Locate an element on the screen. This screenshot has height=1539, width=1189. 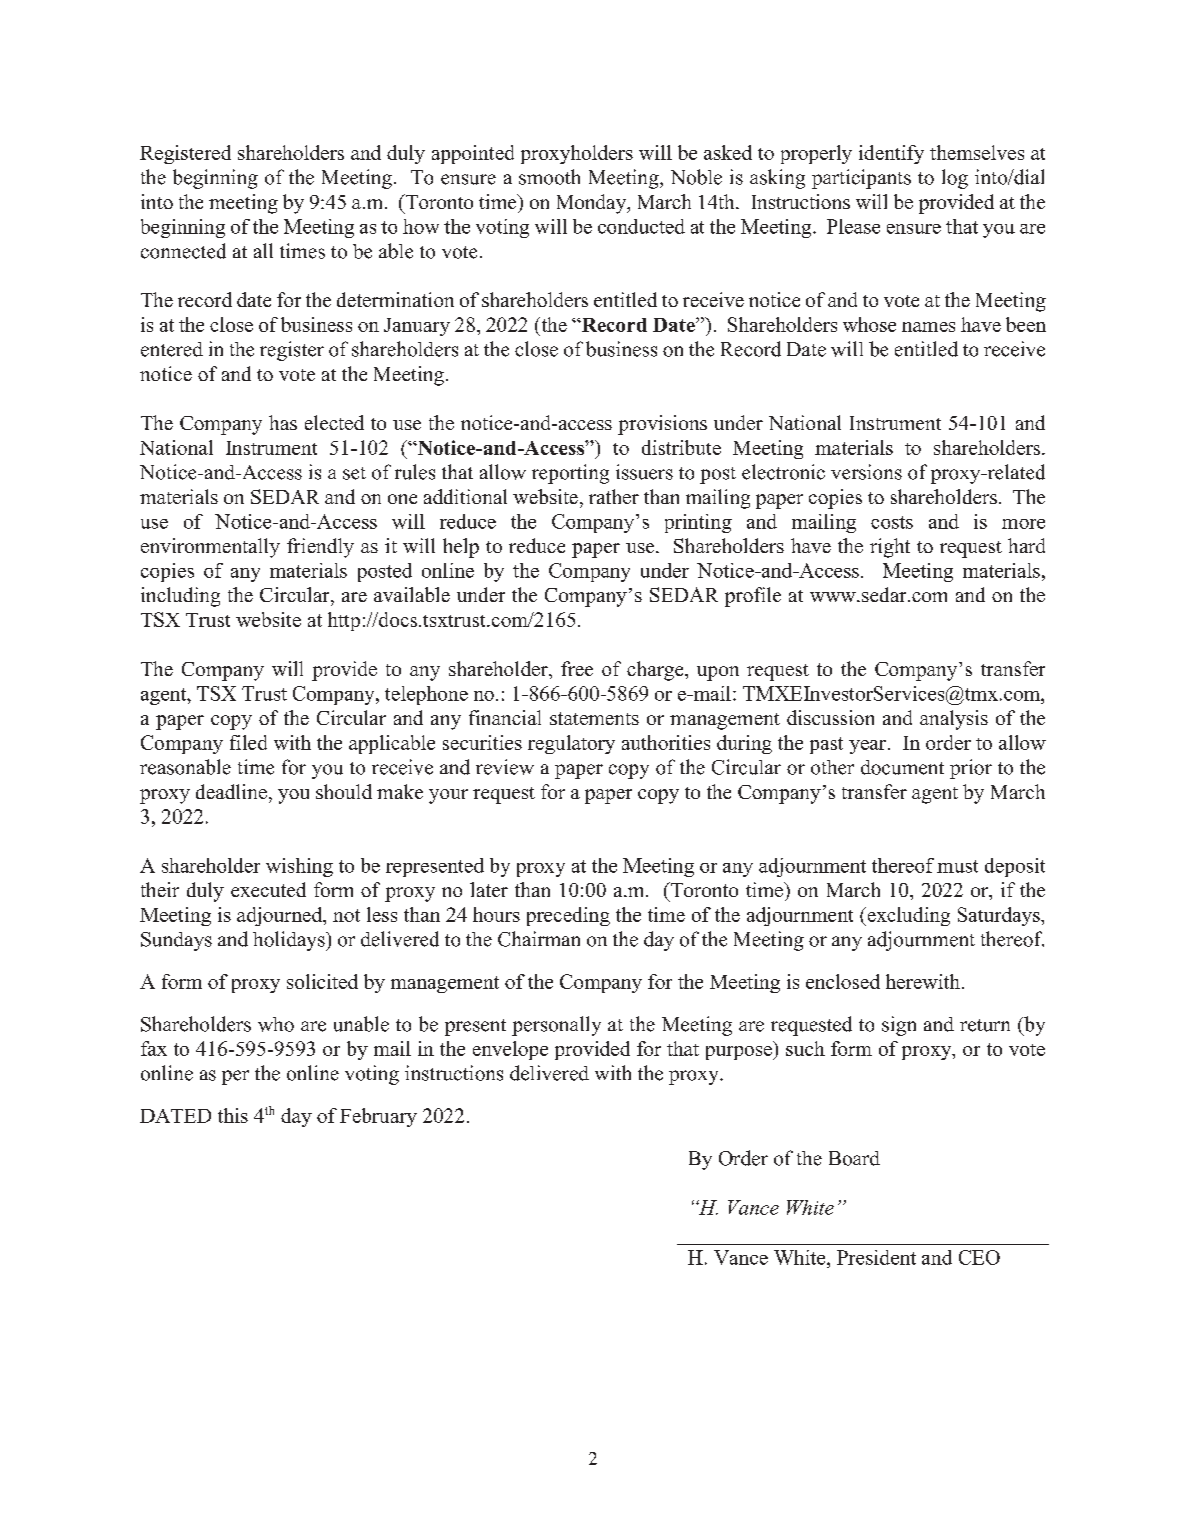
holidays is located at coordinates (290, 941).
